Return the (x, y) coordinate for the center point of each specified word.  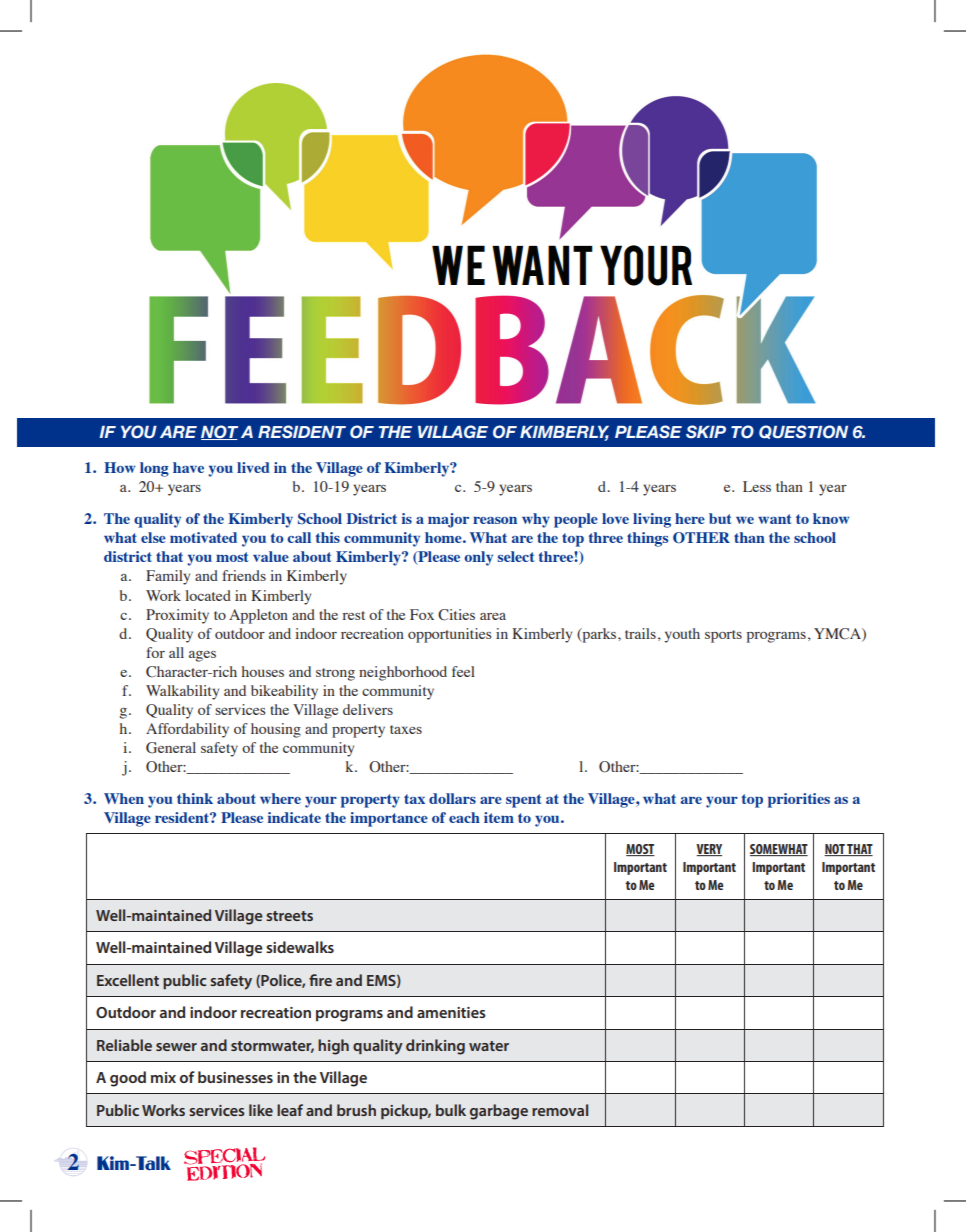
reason (495, 520)
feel (463, 671)
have (188, 467)
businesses (235, 1077)
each (464, 817)
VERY (709, 850)
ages (202, 656)
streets (289, 916)
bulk (451, 1110)
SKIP (706, 431)
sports (723, 636)
